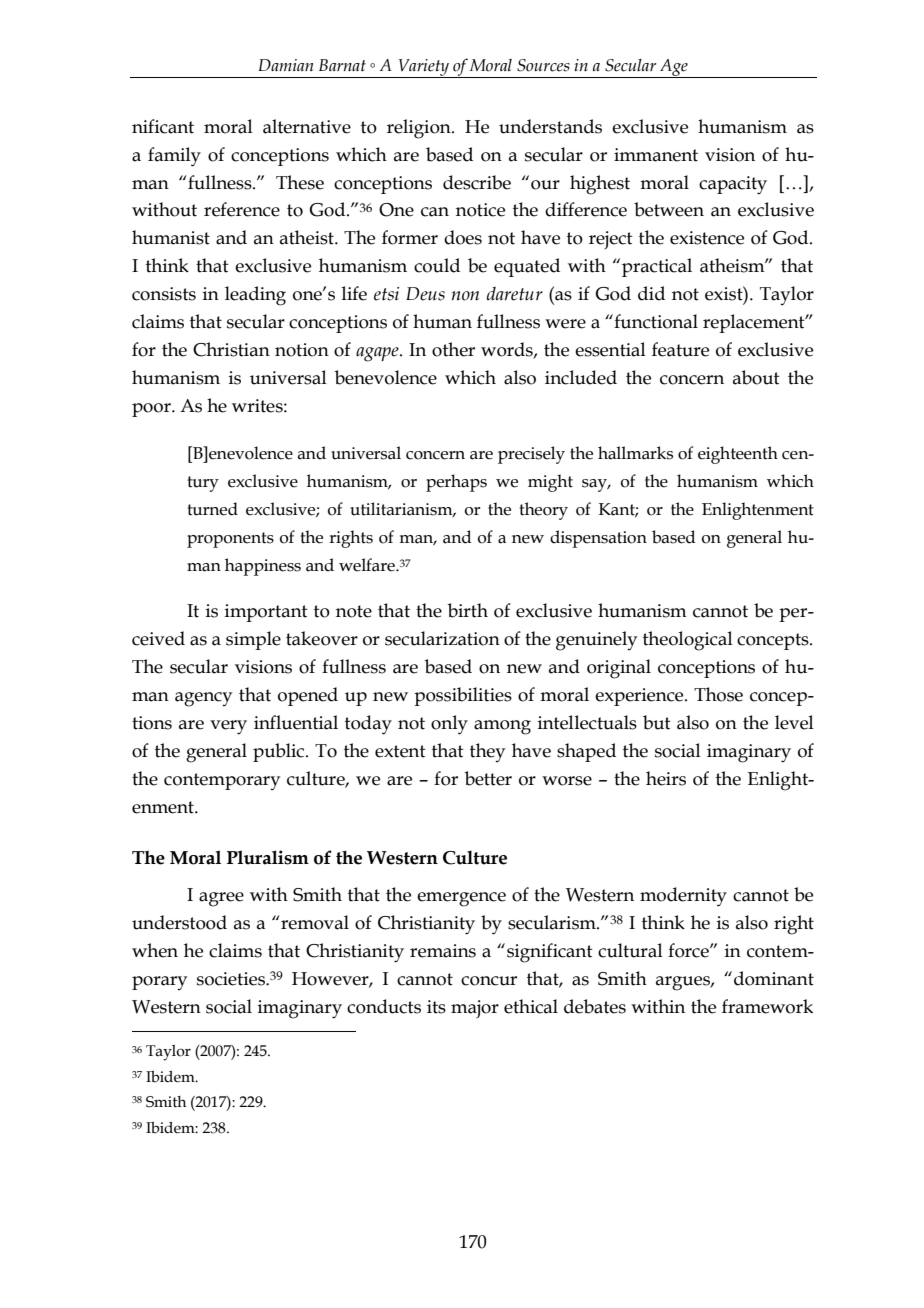 This screenshot has width=924, height=1308. What do you see at coordinates (152, 410) in the screenshot?
I see `poor` at bounding box center [152, 410].
